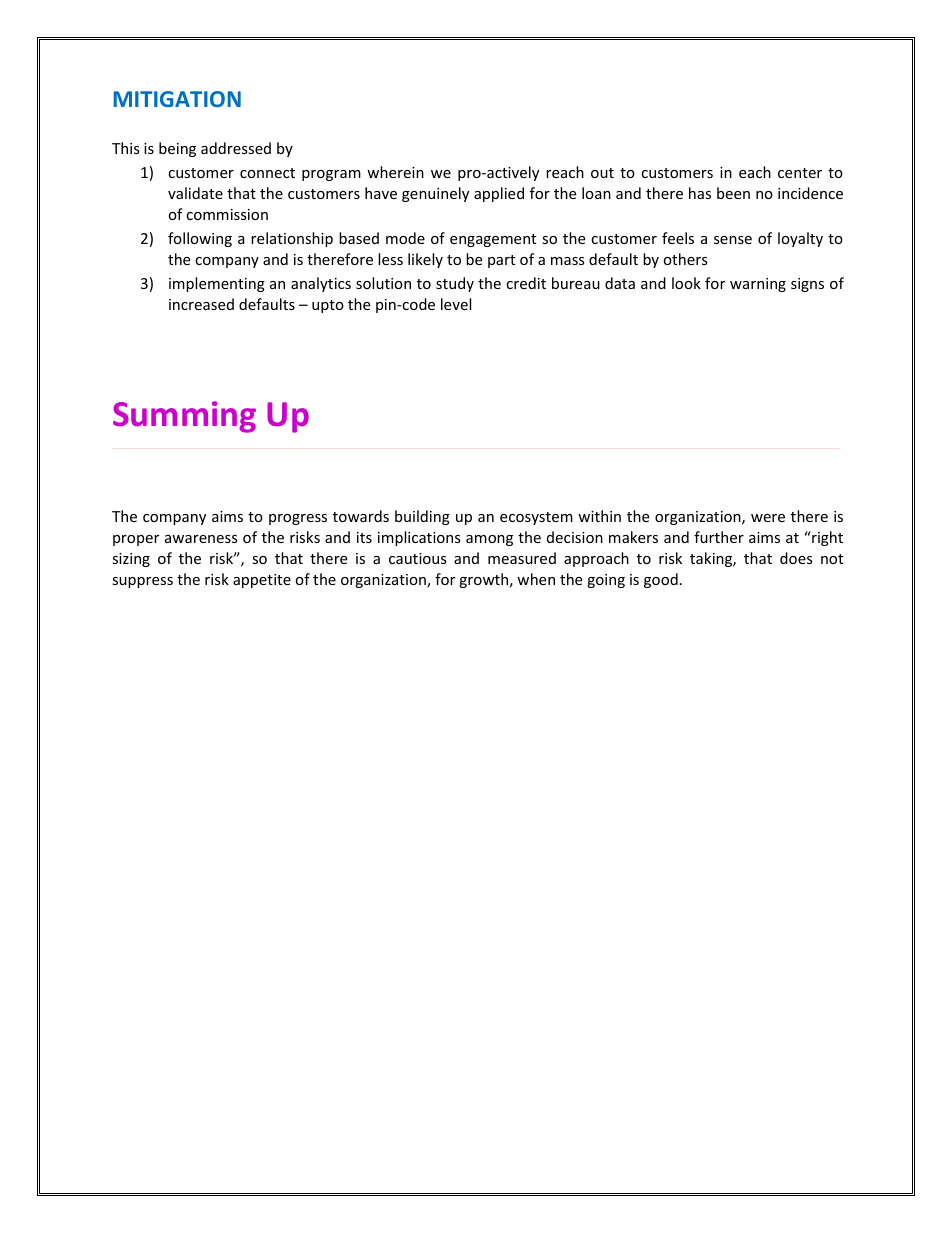 The width and height of the image is (952, 1233). What do you see at coordinates (201, 304) in the image?
I see `increased` at bounding box center [201, 304].
